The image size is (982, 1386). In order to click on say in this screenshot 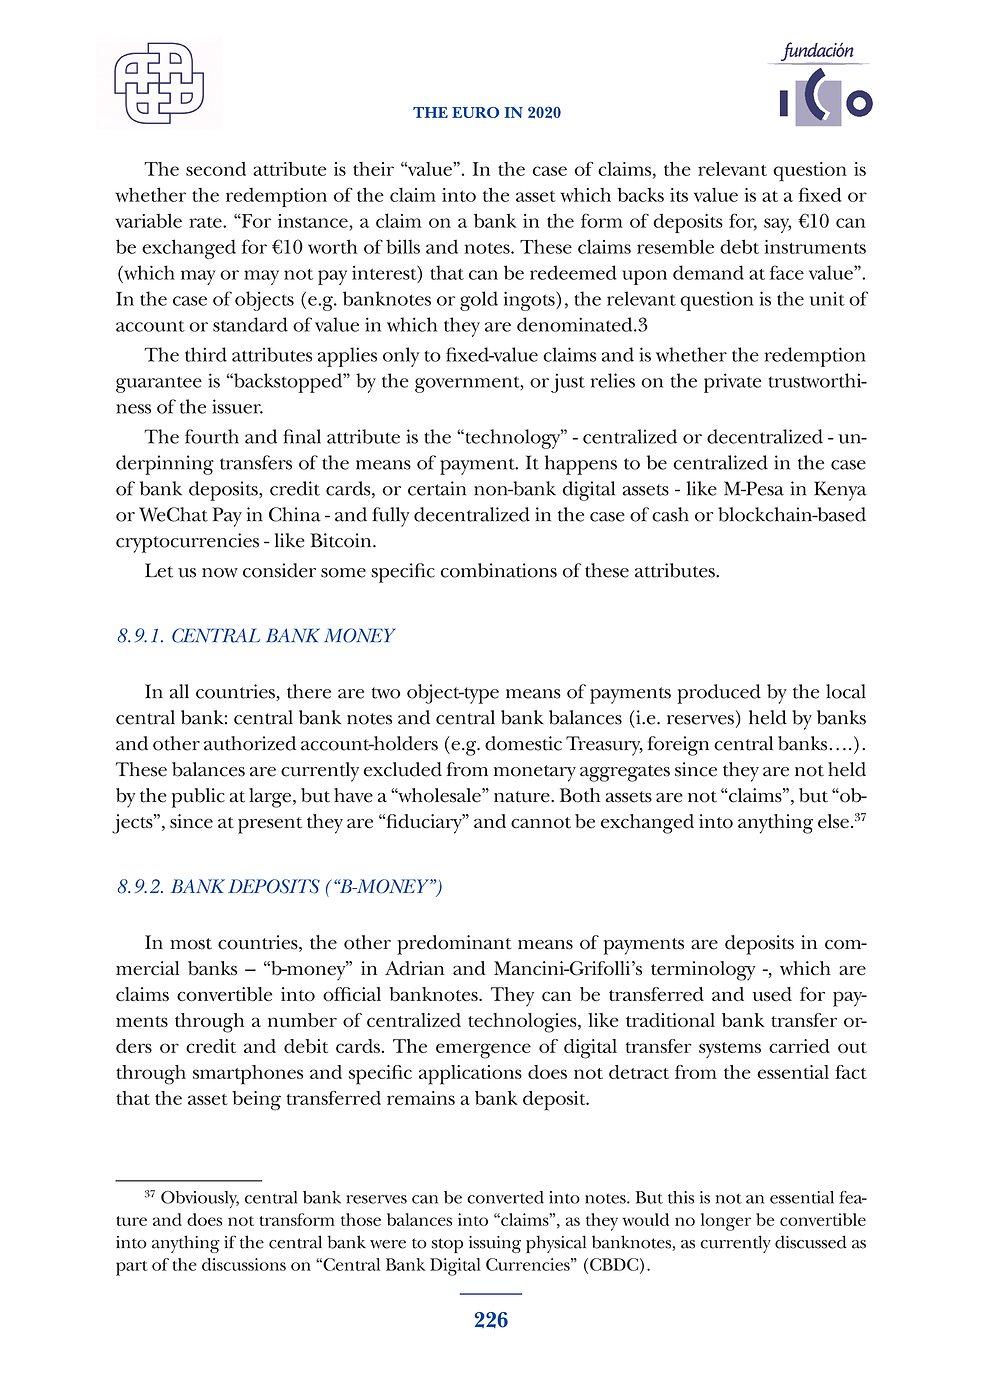, I will do `click(777, 225)`.
